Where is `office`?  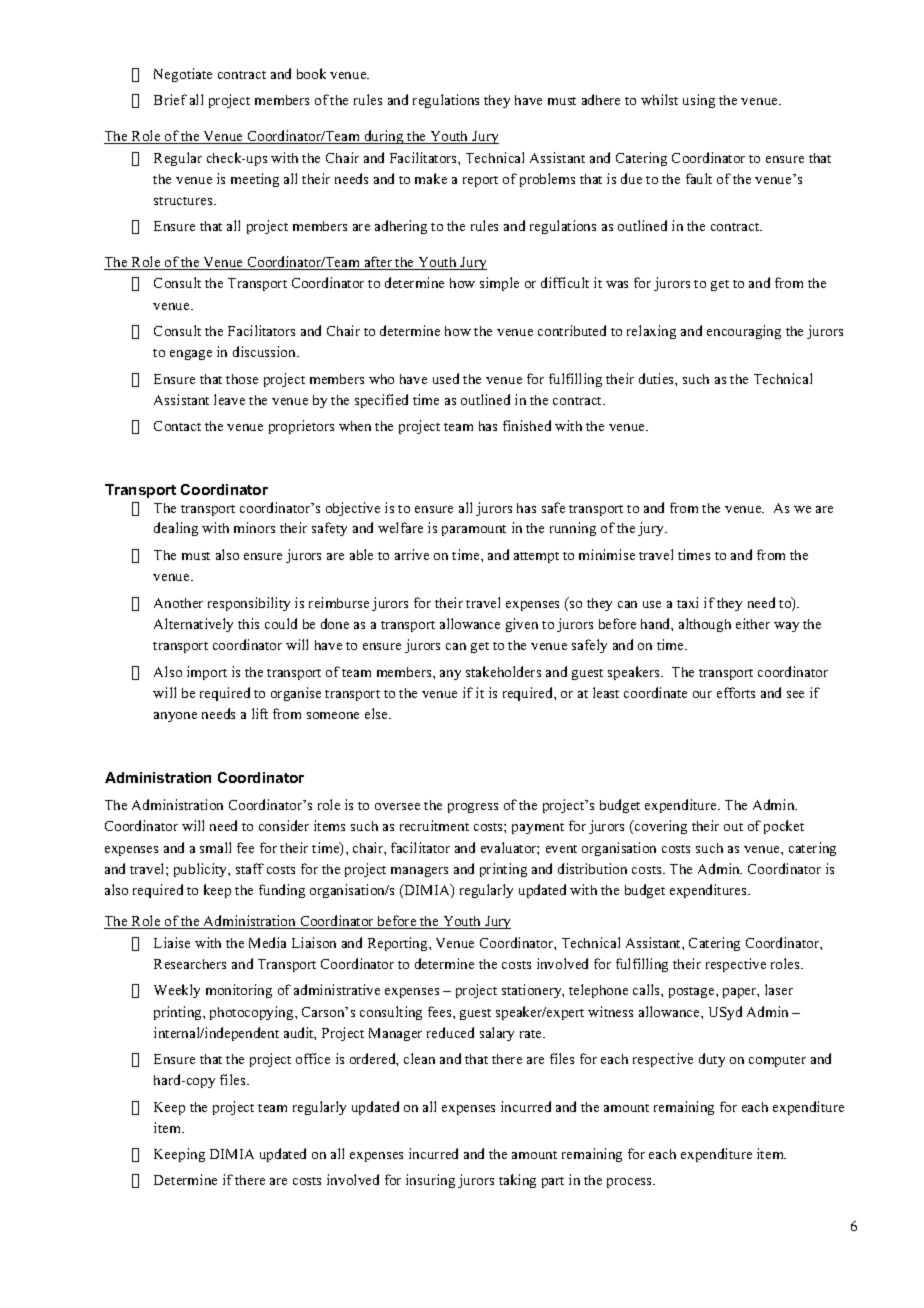
office is located at coordinates (313, 1058).
